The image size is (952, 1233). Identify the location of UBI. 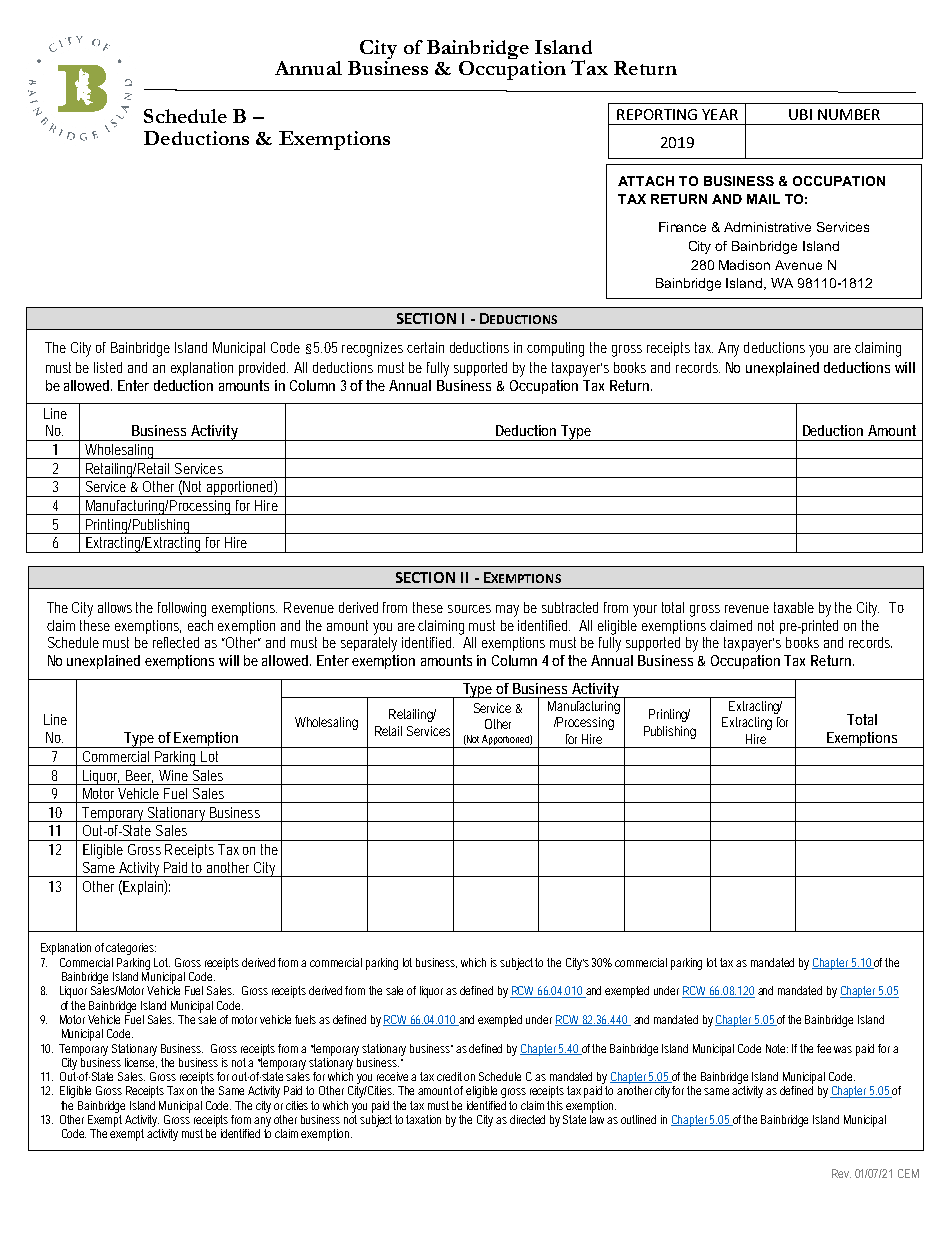
(800, 114).
